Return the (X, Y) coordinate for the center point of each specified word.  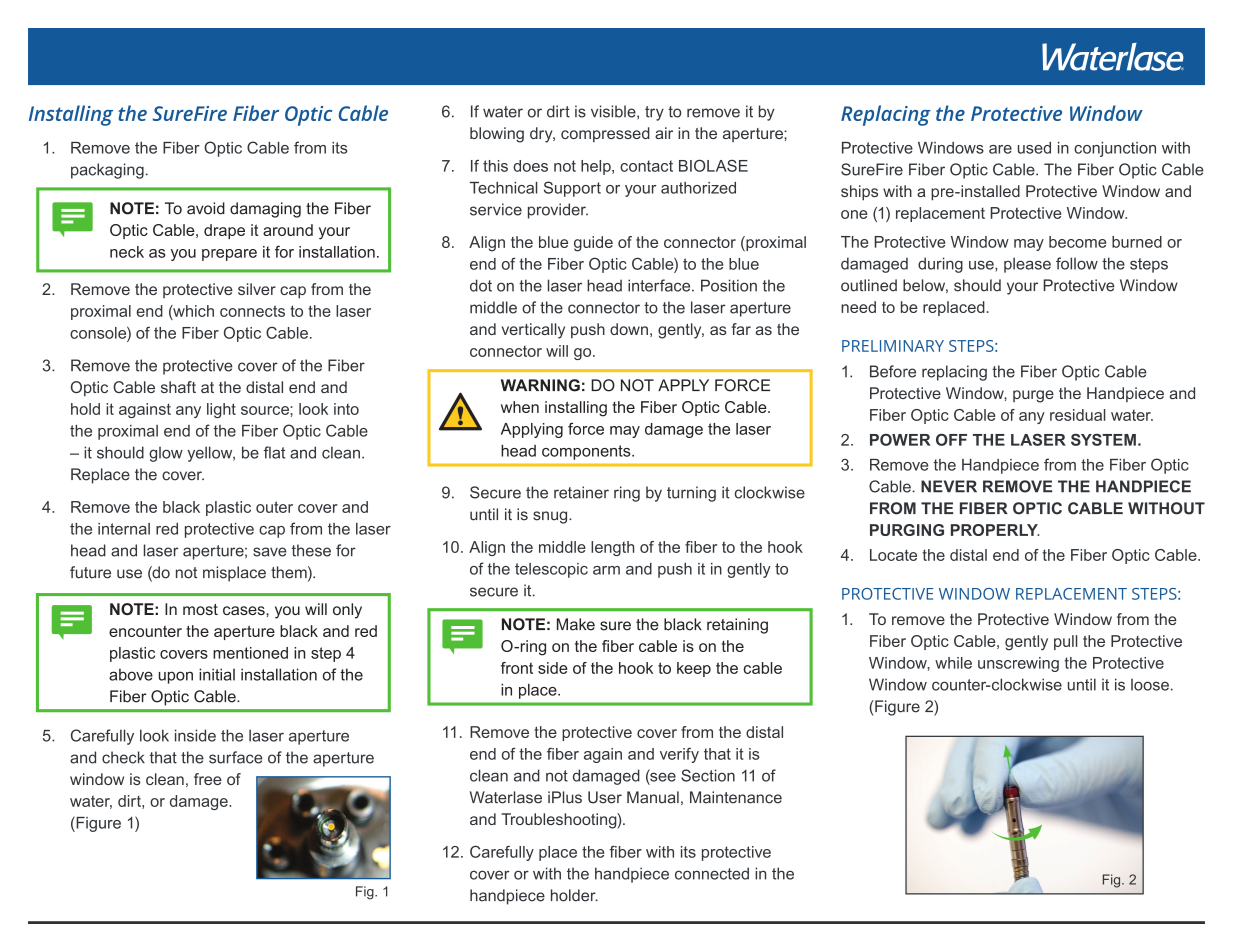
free (208, 779)
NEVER (949, 486)
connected (712, 873)
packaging (107, 171)
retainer (581, 492)
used (1034, 148)
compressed (605, 134)
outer (274, 507)
